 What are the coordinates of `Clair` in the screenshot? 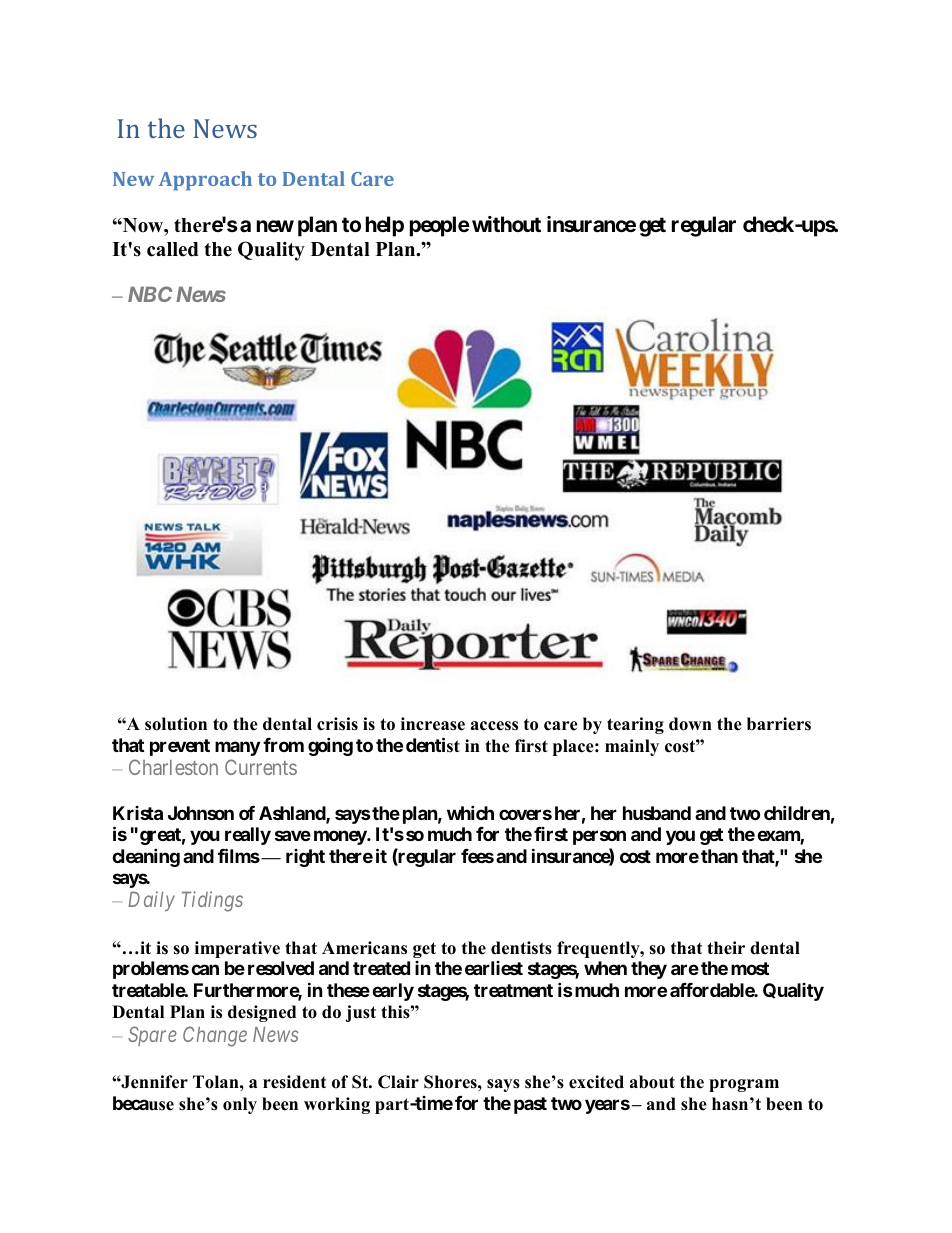 It's located at (398, 1082).
